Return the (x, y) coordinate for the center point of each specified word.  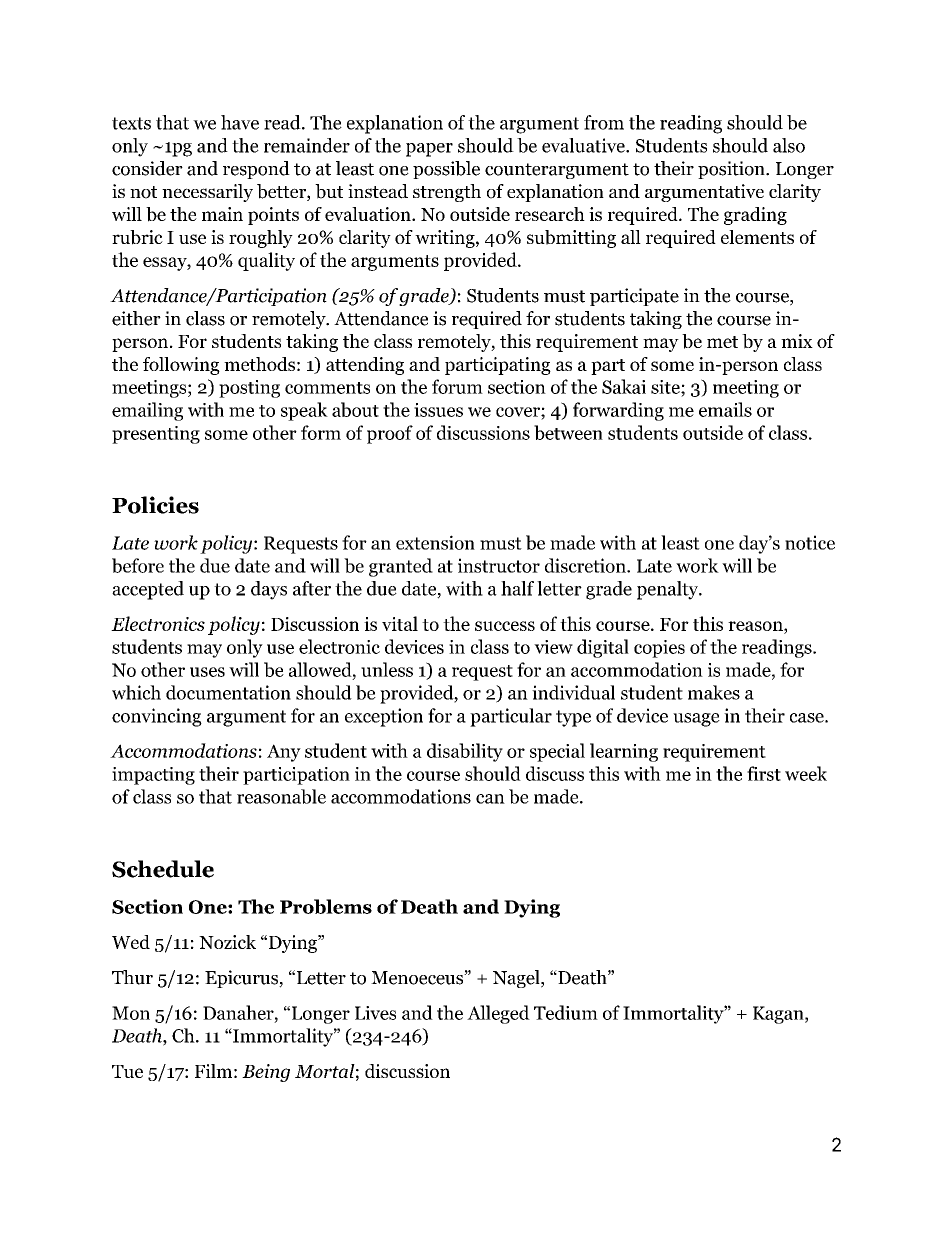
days (269, 590)
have (240, 122)
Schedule (163, 869)
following (181, 366)
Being (266, 1073)
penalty (669, 590)
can (490, 799)
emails (725, 409)
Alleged (498, 1014)
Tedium (566, 1012)
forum (457, 386)
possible (446, 170)
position (732, 170)
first (764, 773)
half (517, 588)
